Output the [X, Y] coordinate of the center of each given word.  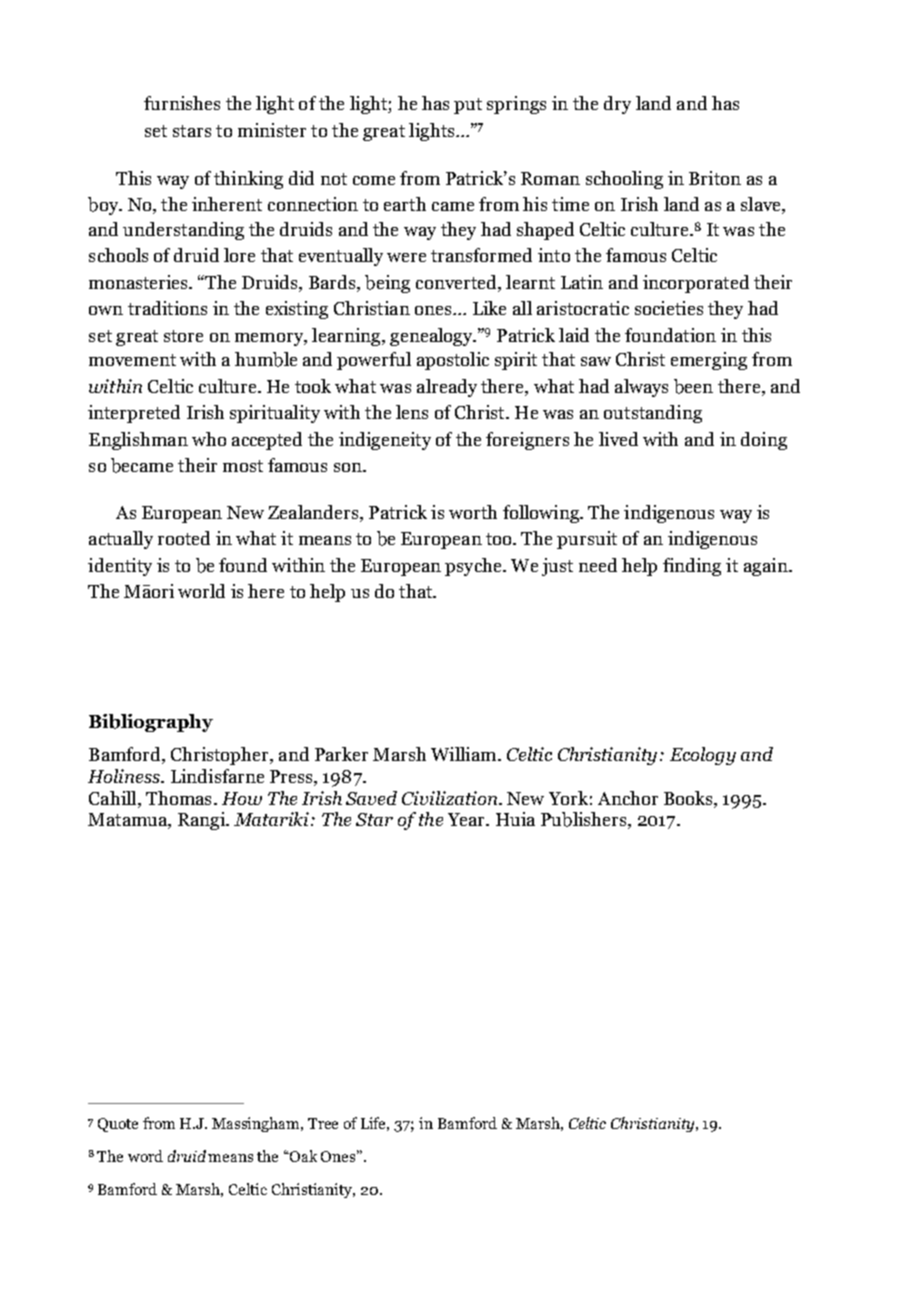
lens [412, 412]
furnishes [182, 103]
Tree [323, 1123]
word [145, 1156]
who [209, 439]
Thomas [178, 798]
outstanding [653, 414]
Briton [715, 178]
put [468, 106]
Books [689, 798]
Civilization [451, 798]
